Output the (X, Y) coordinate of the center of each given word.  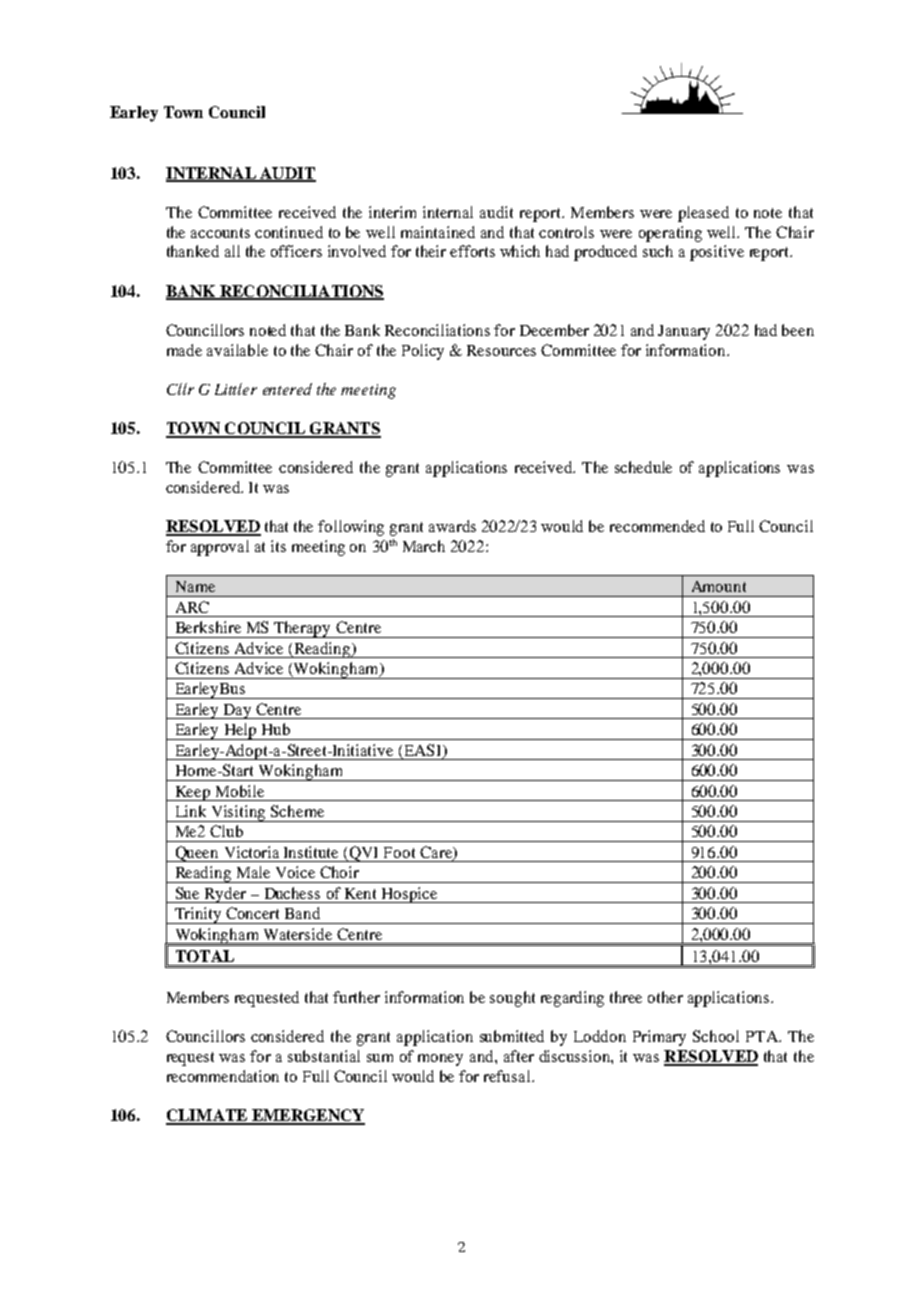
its (278, 546)
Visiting (238, 813)
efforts (472, 251)
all (232, 251)
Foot (399, 852)
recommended (657, 526)
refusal (508, 1076)
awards (452, 526)
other (665, 997)
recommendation (223, 1076)
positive (717, 253)
